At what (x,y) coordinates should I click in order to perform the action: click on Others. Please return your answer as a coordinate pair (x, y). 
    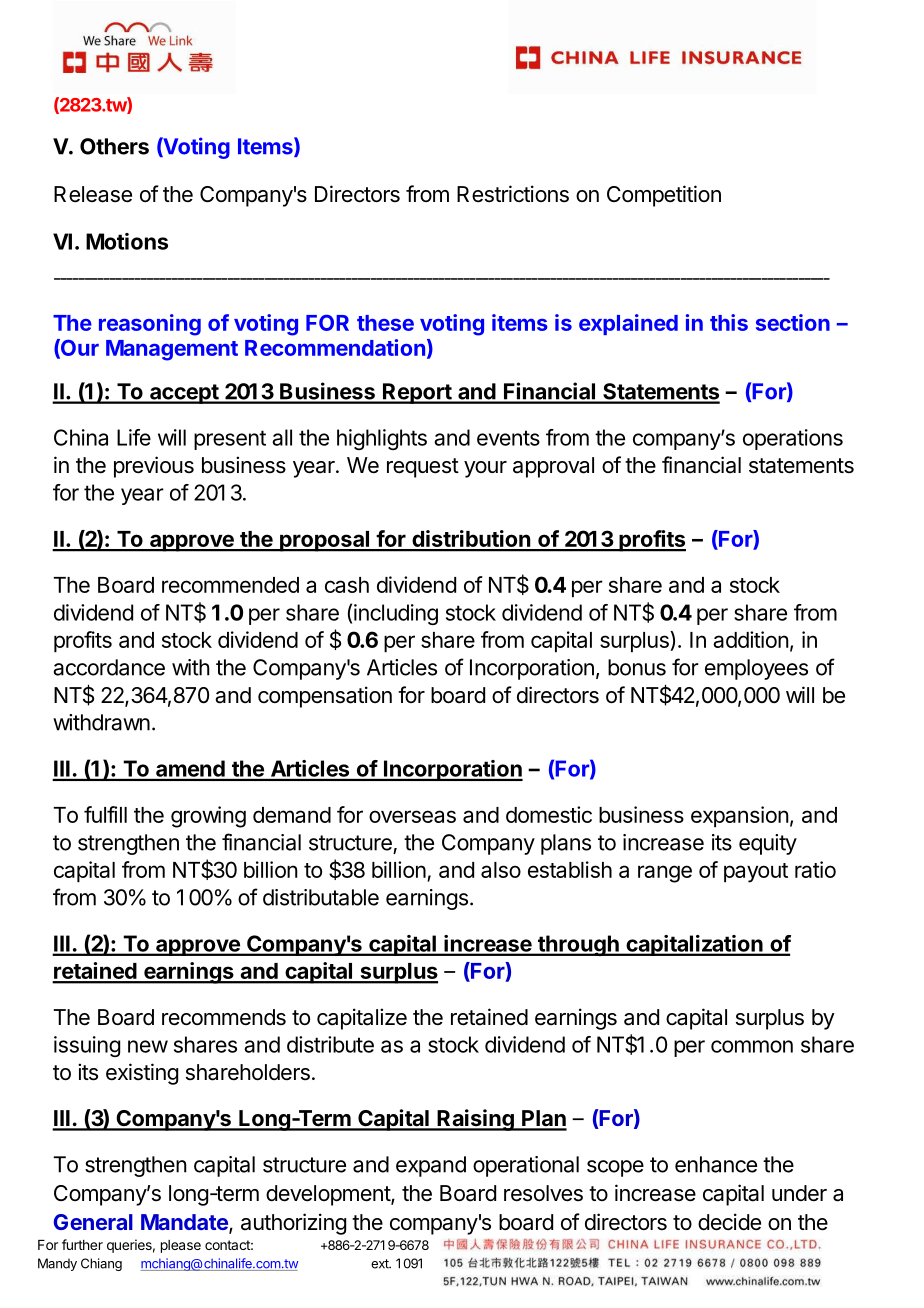
    Looking at the image, I should click on (114, 146).
